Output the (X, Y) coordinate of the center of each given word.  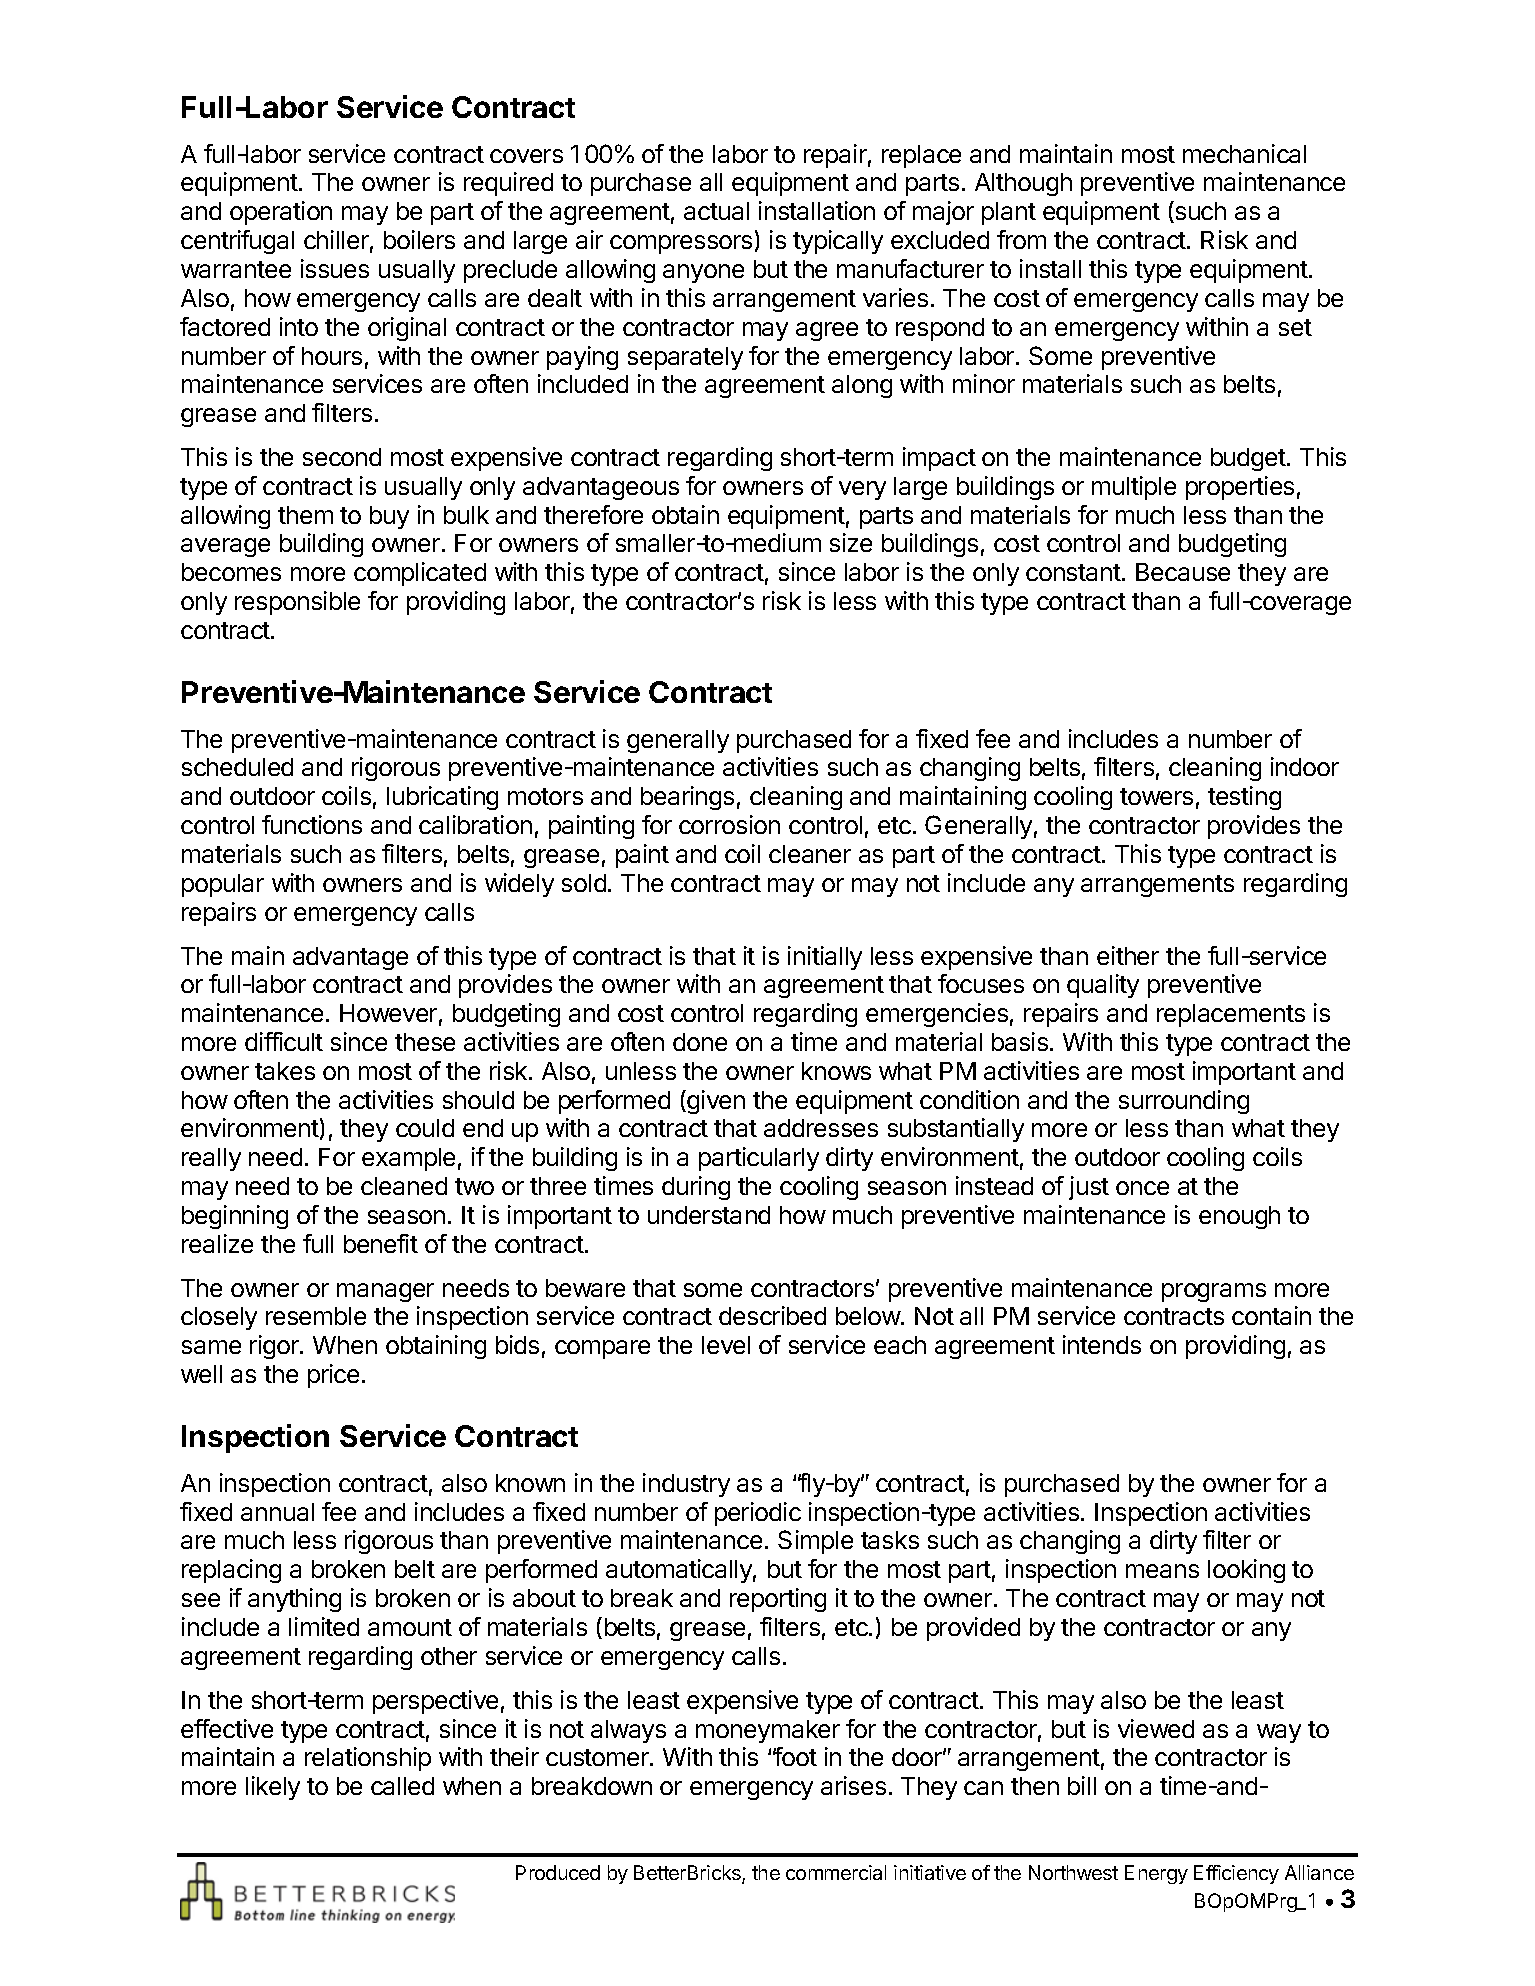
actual (716, 211)
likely (273, 1788)
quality (1103, 986)
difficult (284, 1041)
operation (281, 213)
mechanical (1244, 153)
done (700, 1042)
